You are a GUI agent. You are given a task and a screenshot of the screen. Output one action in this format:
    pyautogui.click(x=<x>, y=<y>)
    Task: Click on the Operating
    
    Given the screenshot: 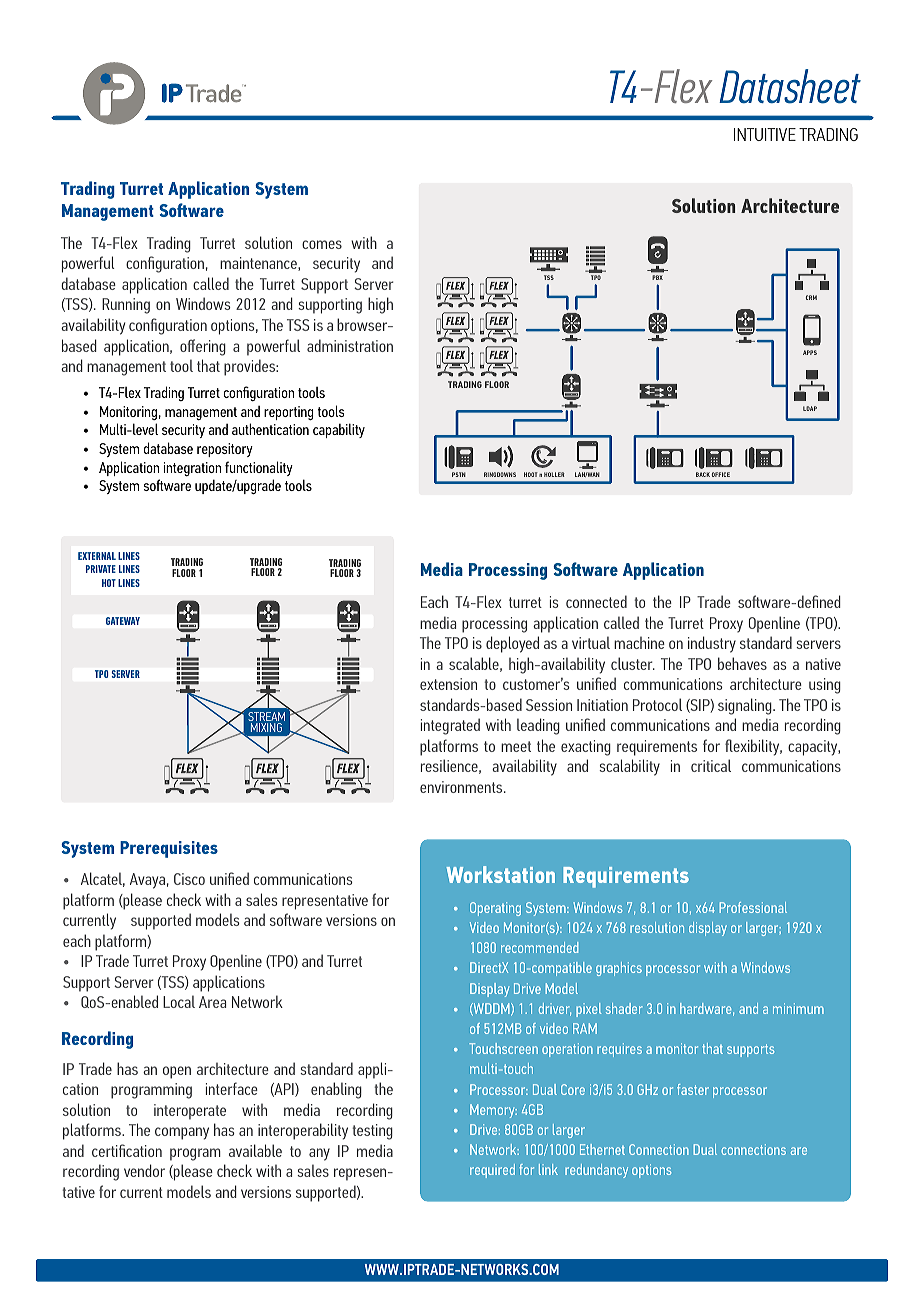 What is the action you would take?
    pyautogui.click(x=495, y=909)
